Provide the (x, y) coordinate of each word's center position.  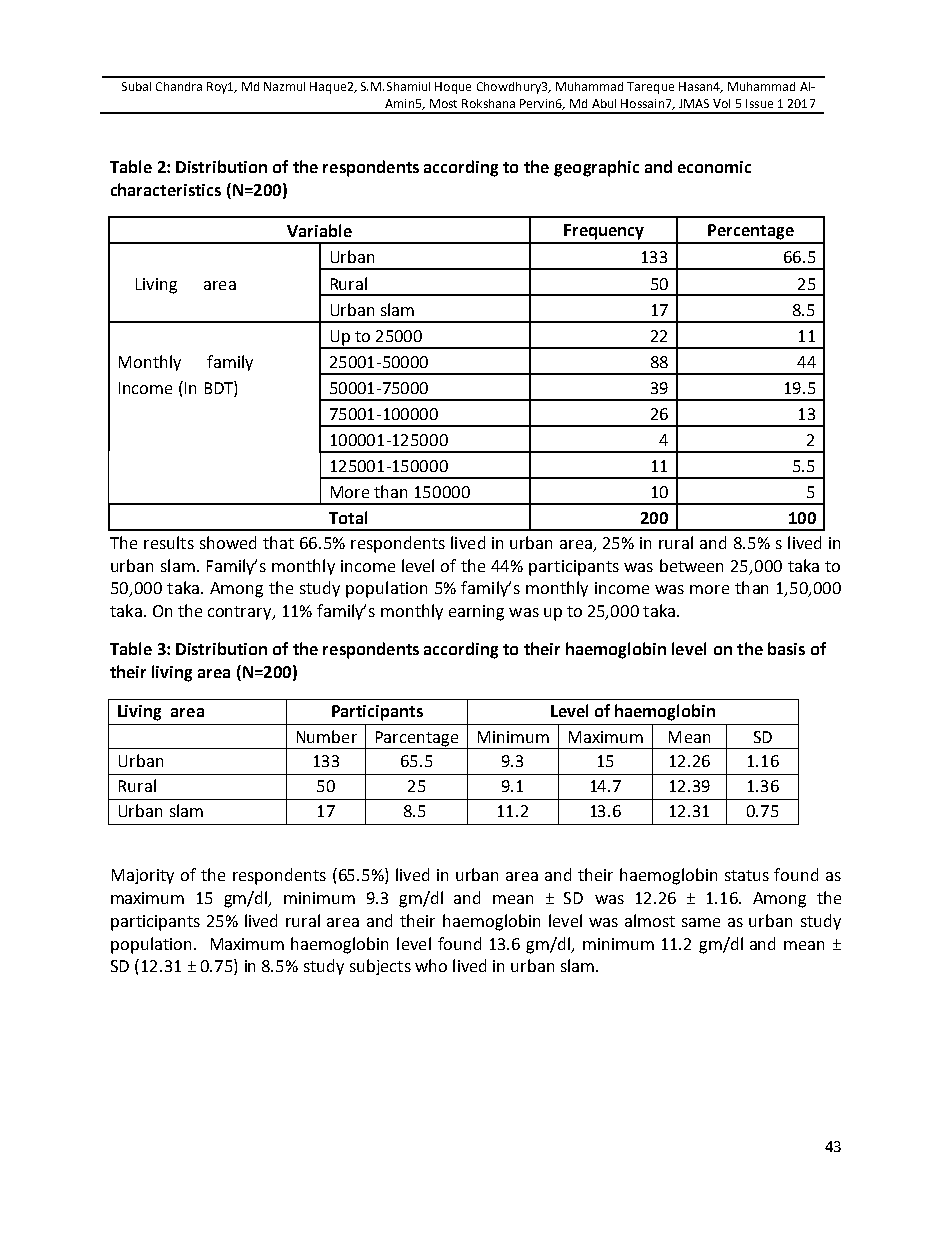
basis (786, 648)
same (701, 922)
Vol (721, 103)
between (691, 565)
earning (476, 613)
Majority (143, 876)
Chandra (179, 86)
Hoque (453, 88)
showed (228, 542)
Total (348, 517)
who (431, 965)
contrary (241, 613)
